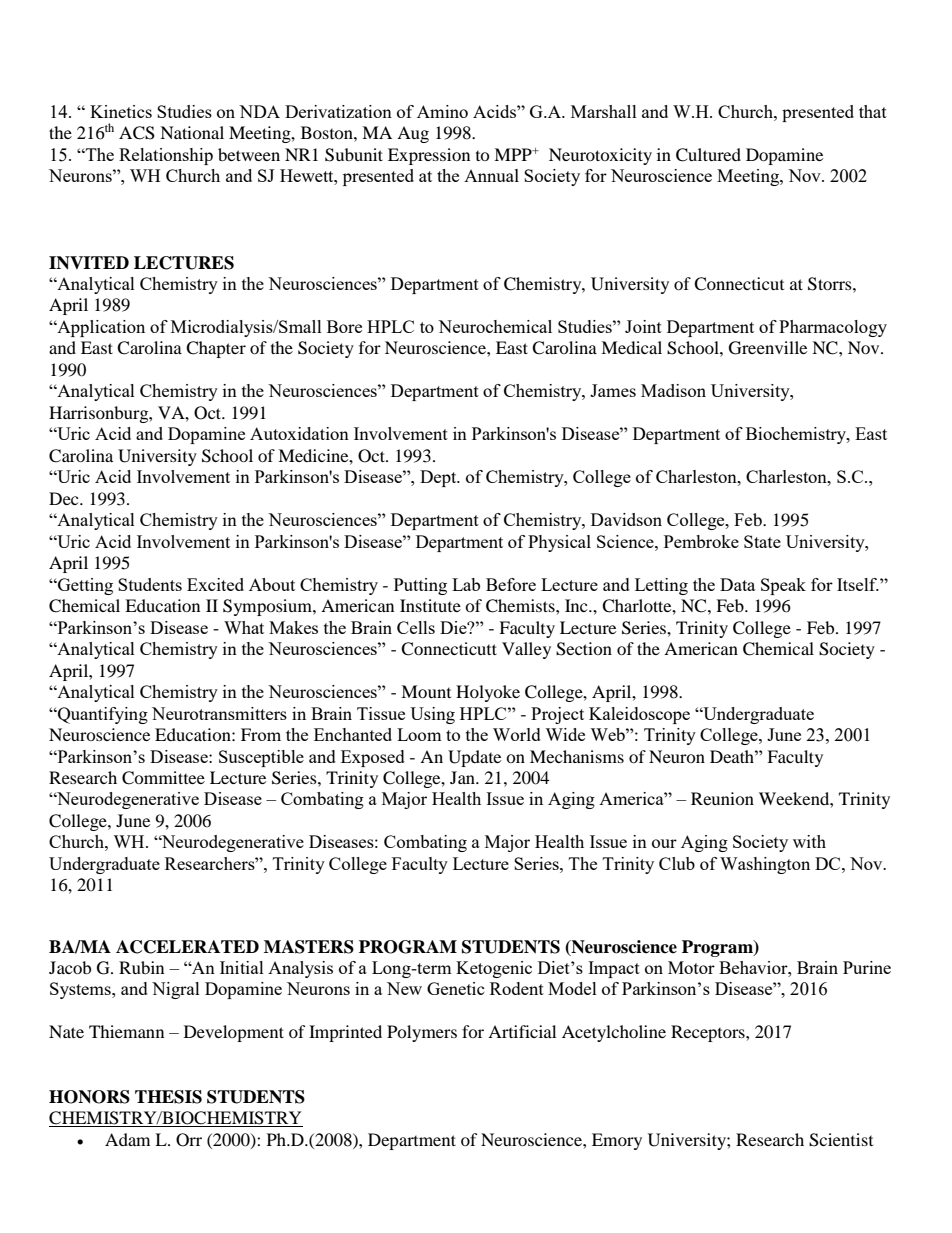 This screenshot has width=952, height=1233. What do you see at coordinates (166, 156) in the screenshot?
I see `Relationship` at bounding box center [166, 156].
